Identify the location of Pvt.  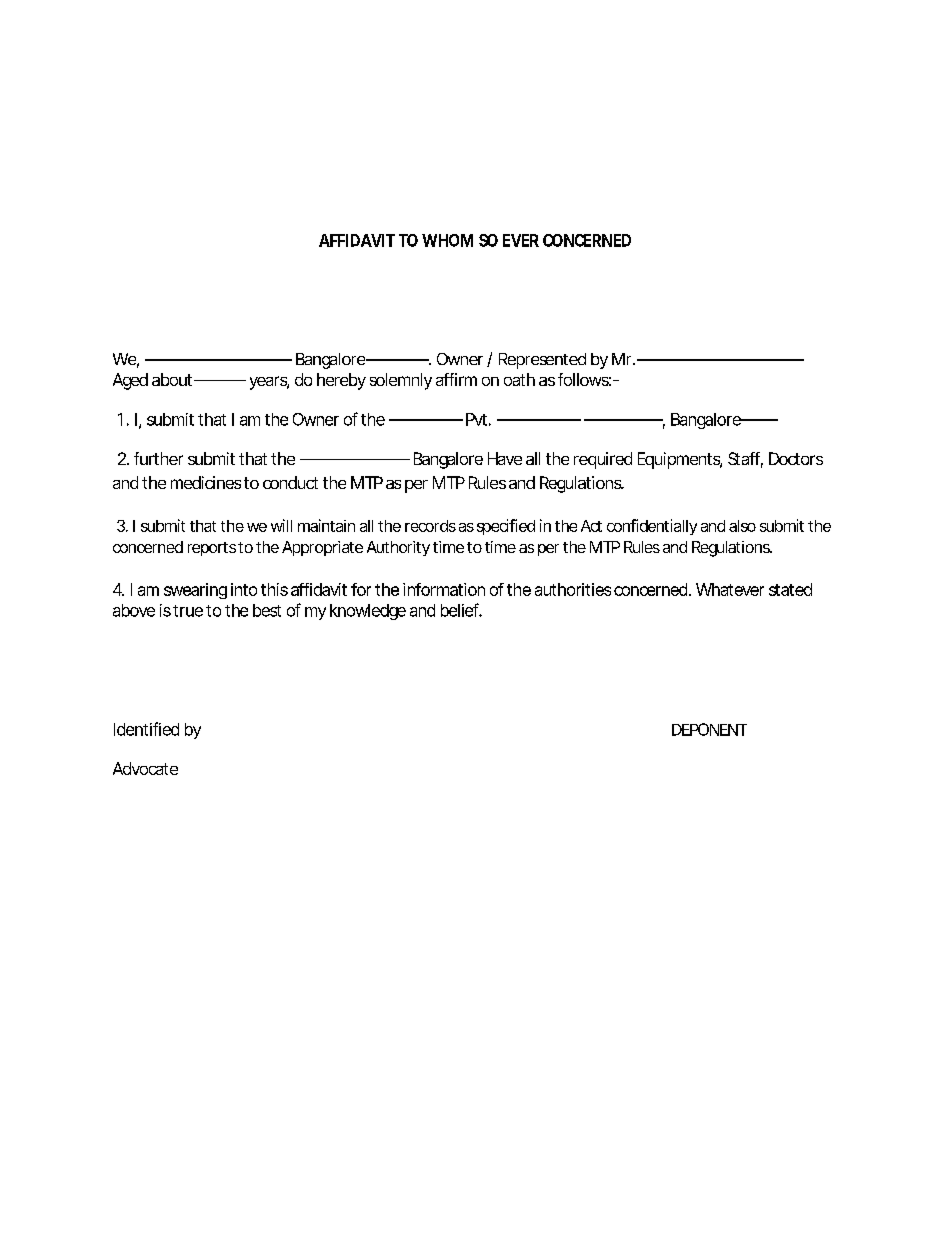
(478, 419).
